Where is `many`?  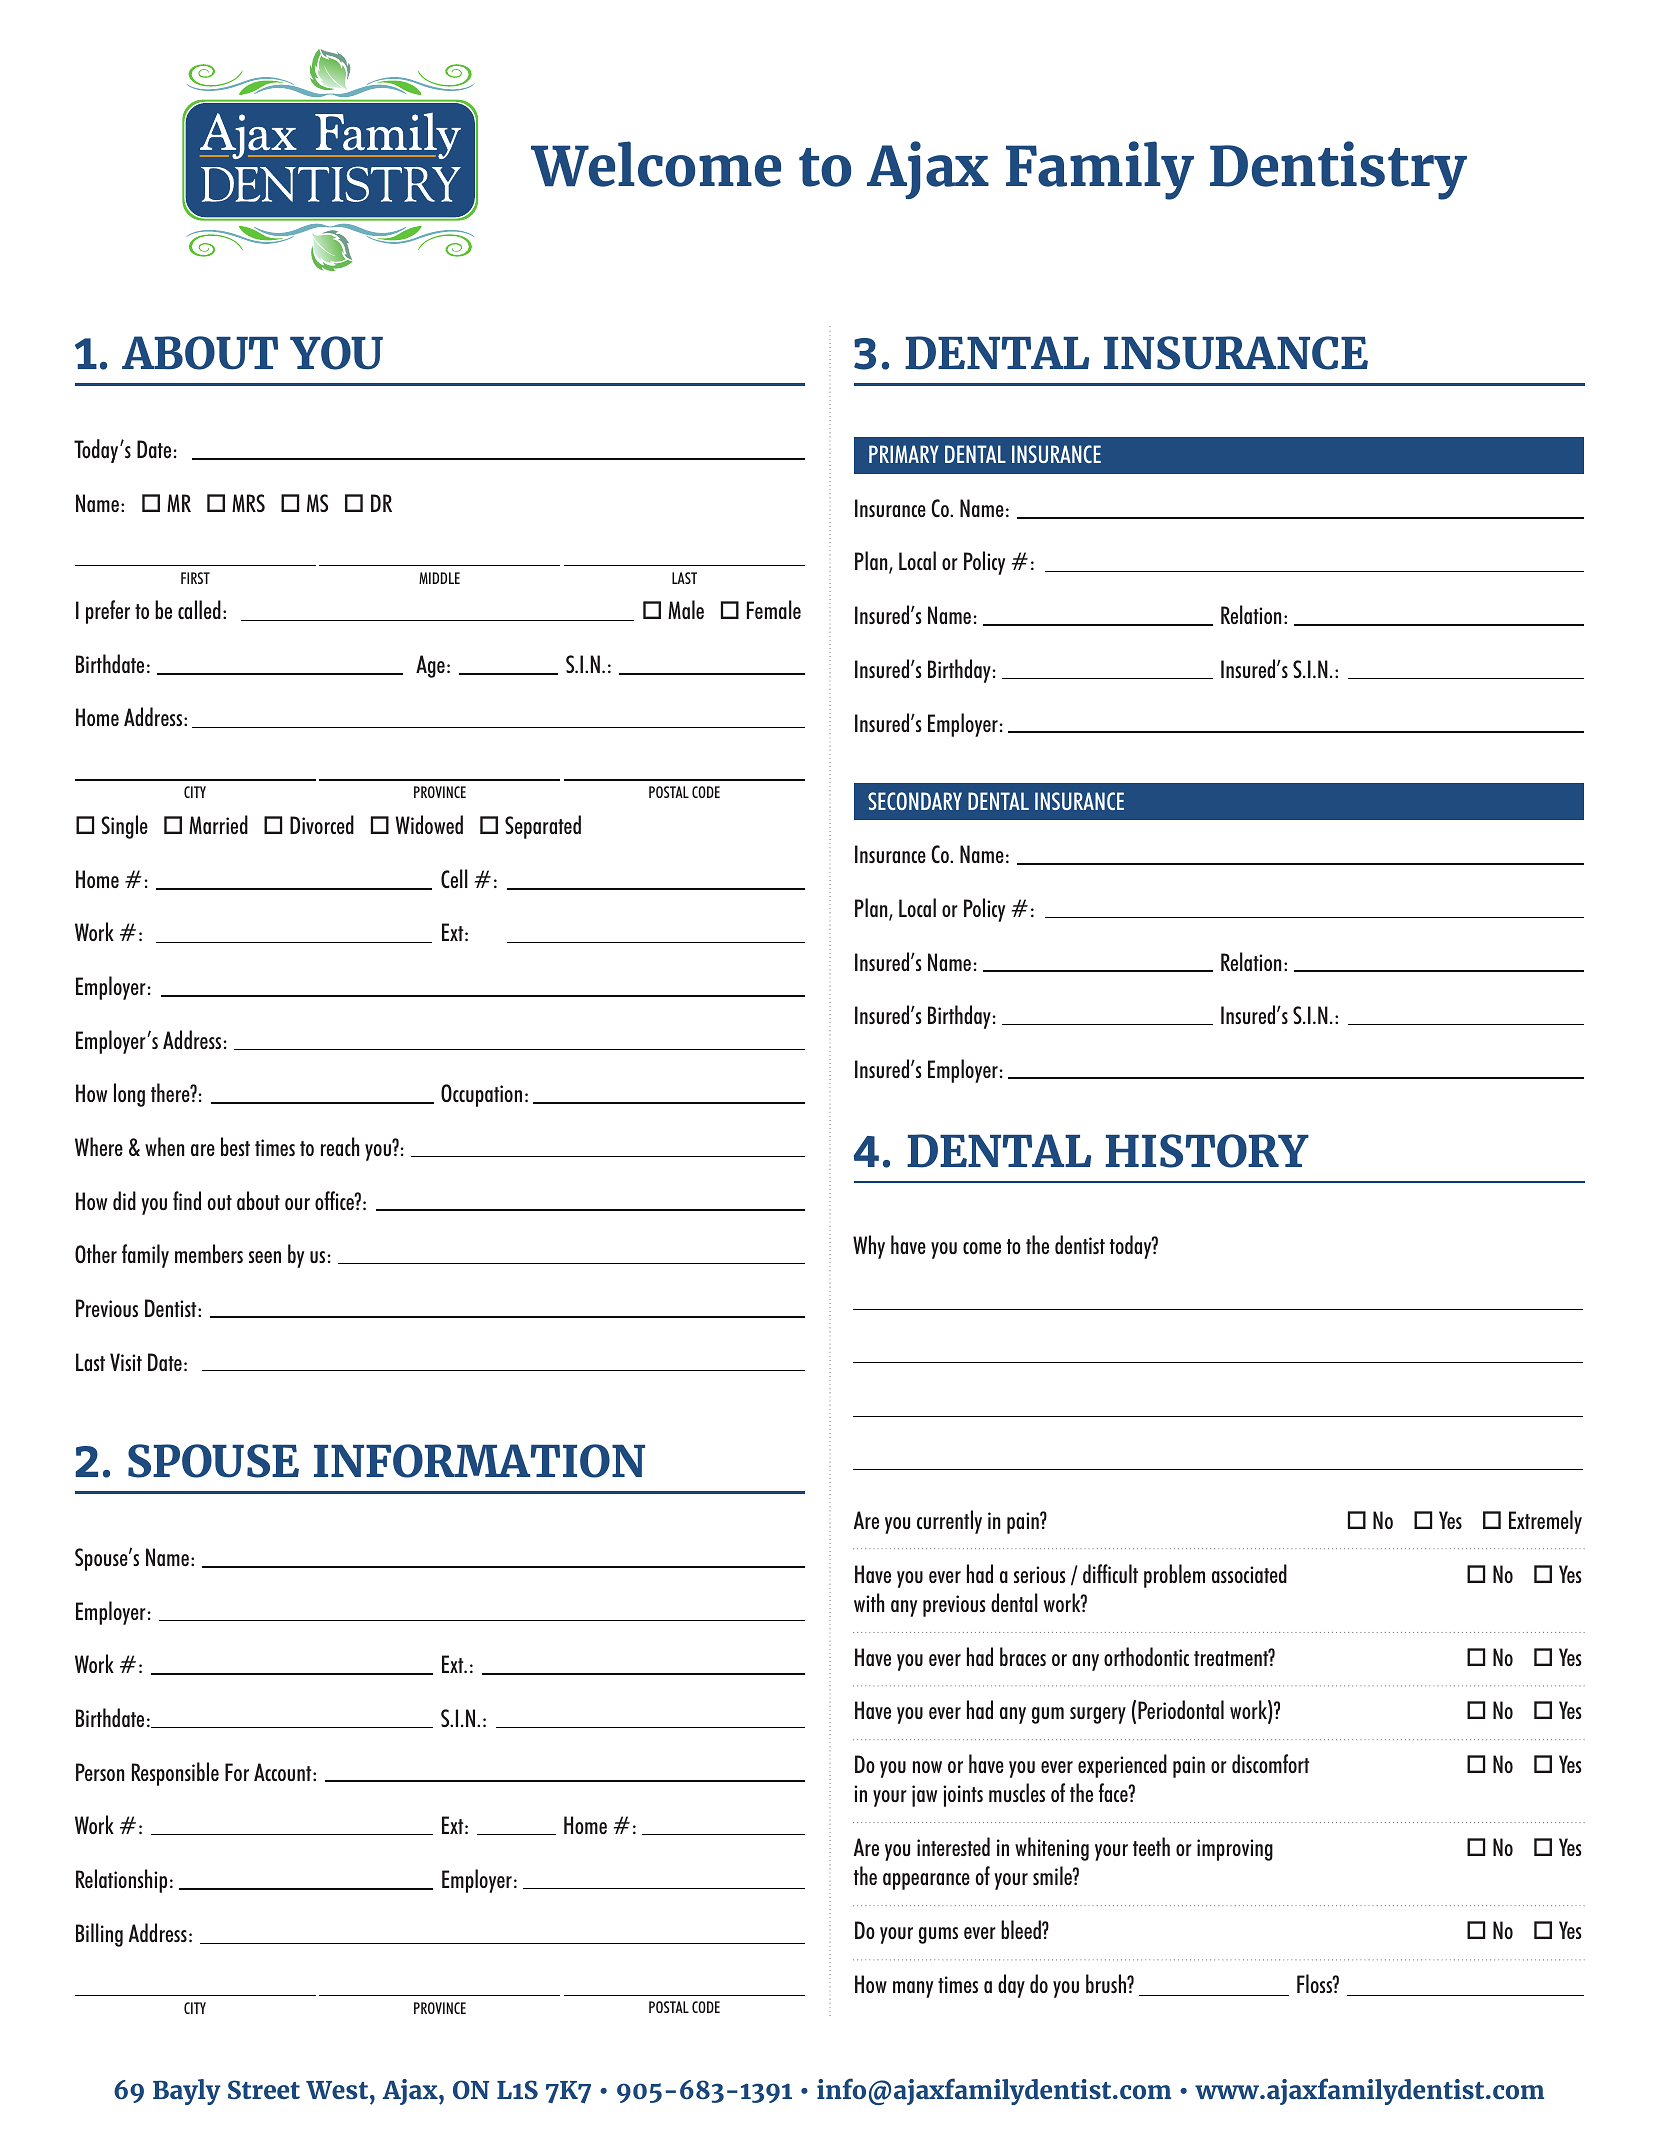
many is located at coordinates (913, 1989).
